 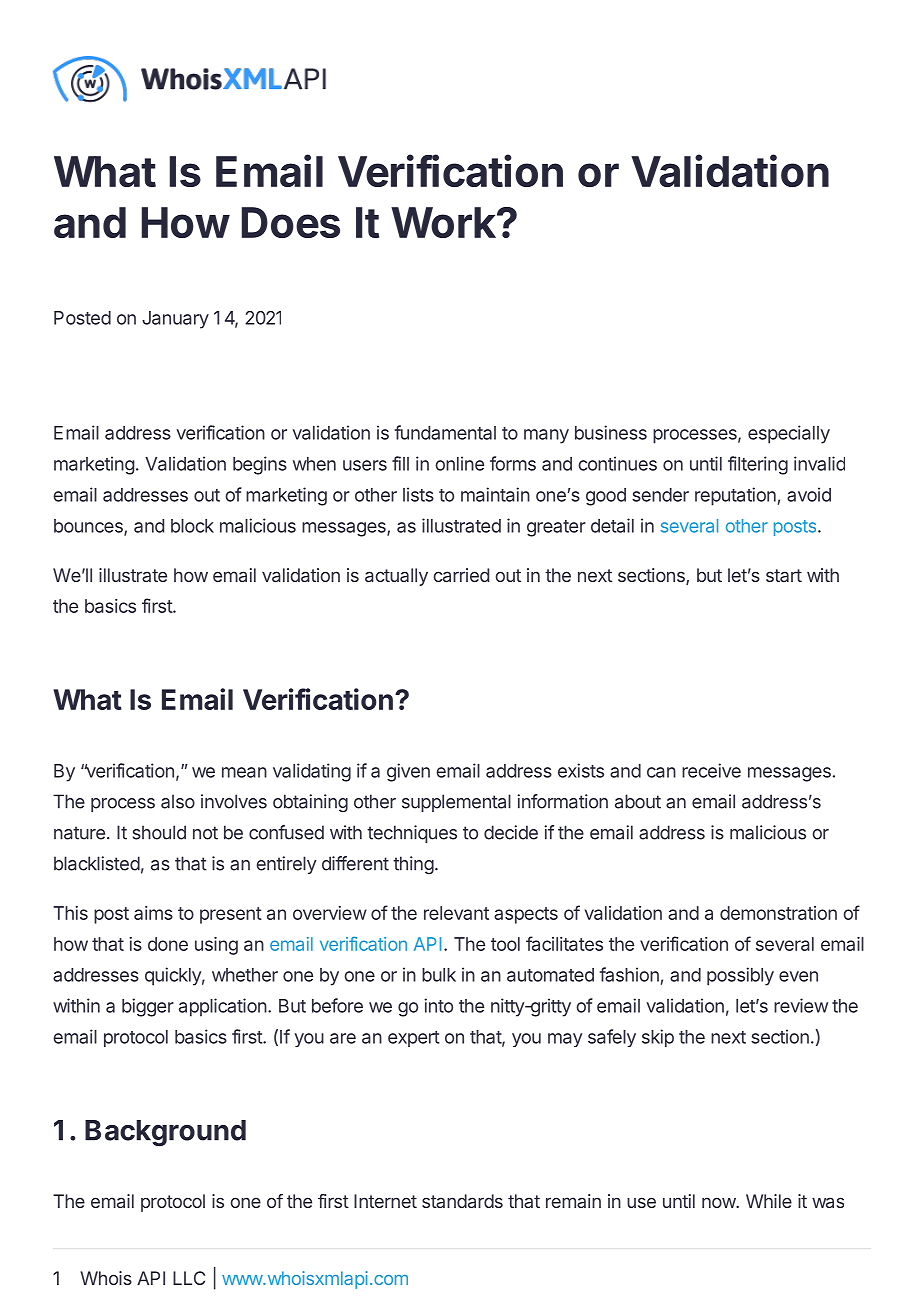 I want to click on block, so click(x=192, y=526).
